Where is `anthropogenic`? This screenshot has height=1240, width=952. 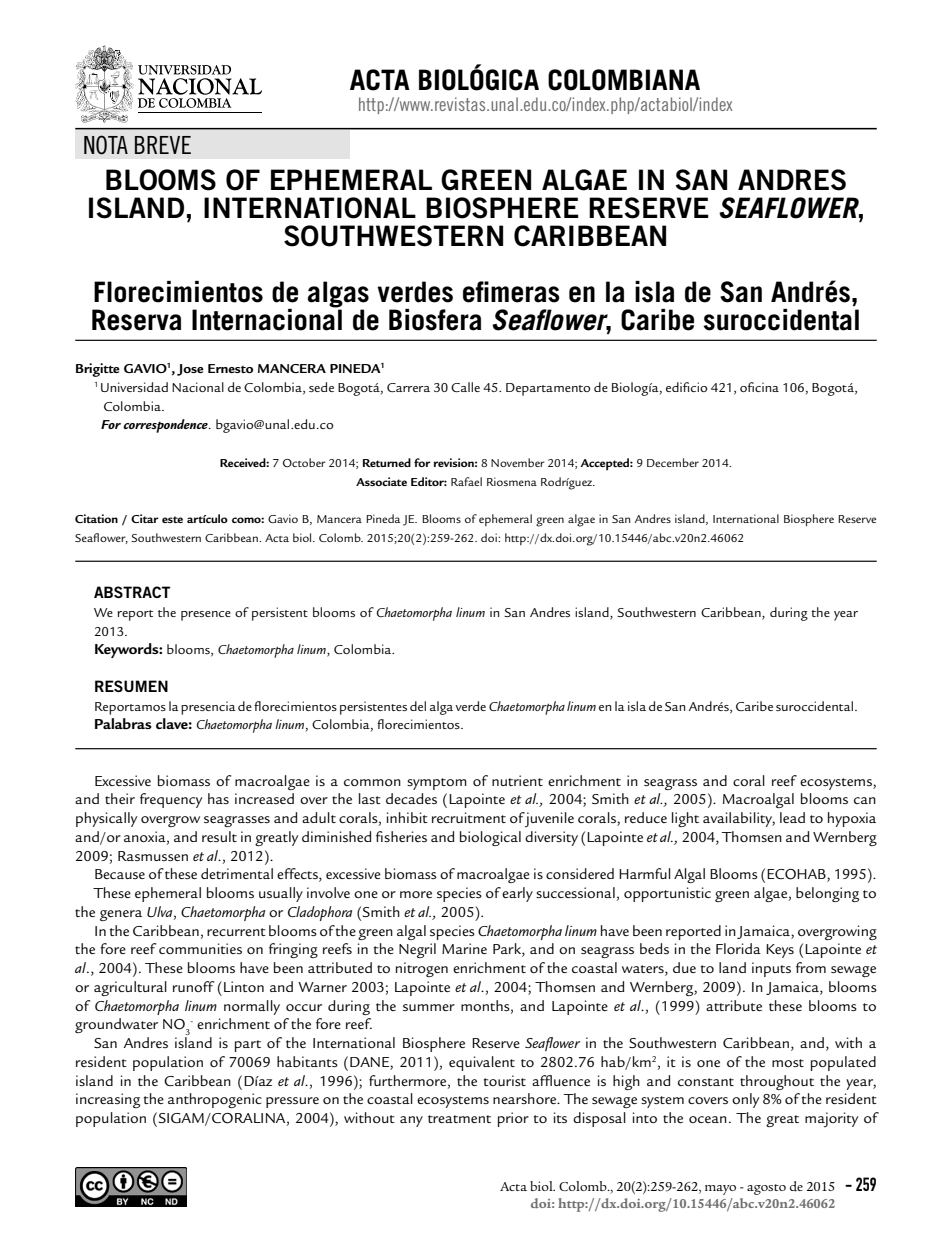 anthropogenic is located at coordinates (215, 1100).
